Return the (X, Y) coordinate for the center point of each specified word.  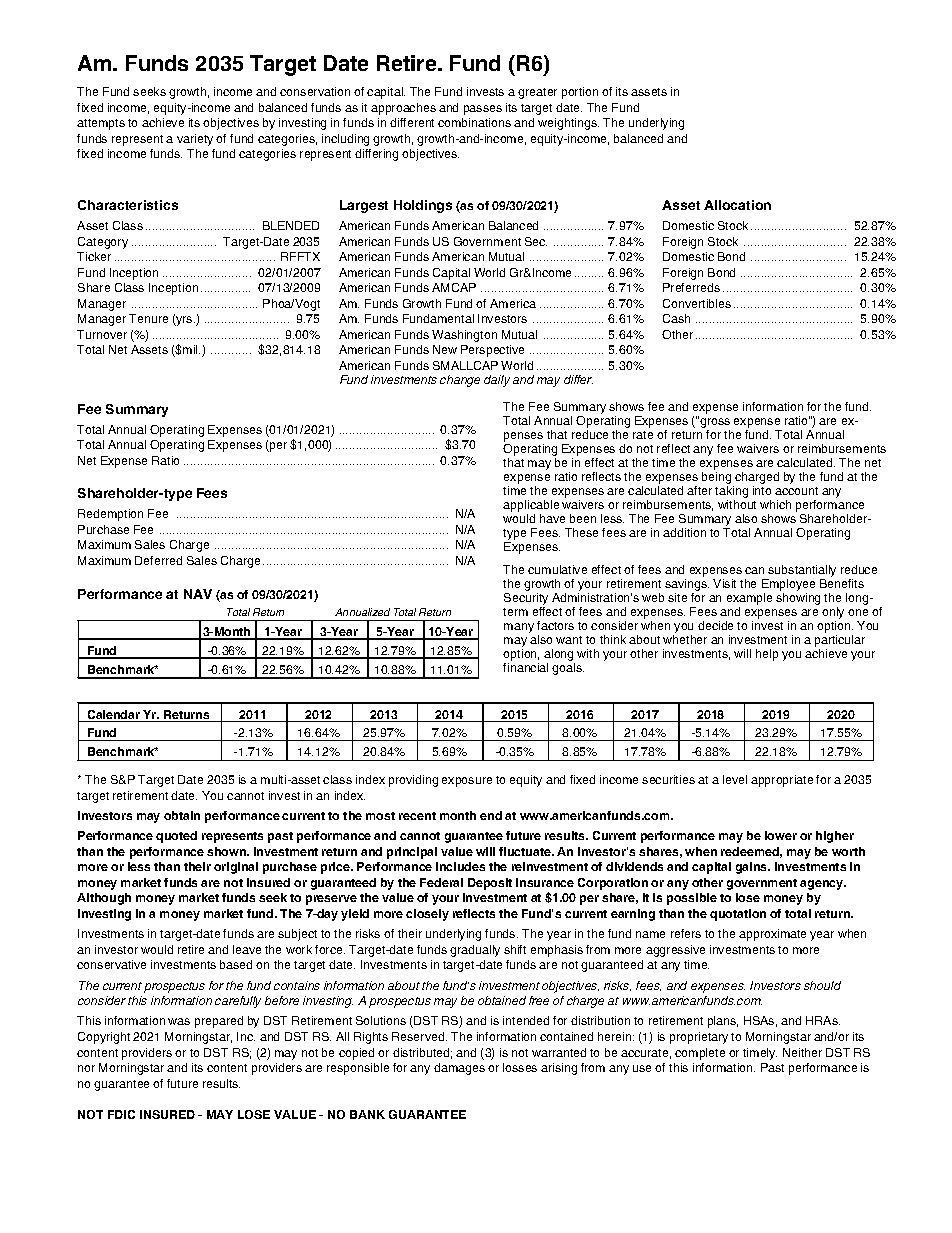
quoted (176, 837)
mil (191, 349)
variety (195, 140)
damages (459, 1069)
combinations (474, 122)
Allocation (737, 205)
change (460, 381)
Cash (676, 318)
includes (460, 866)
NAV (198, 594)
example (749, 600)
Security (526, 600)
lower (781, 835)
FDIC (121, 1114)
